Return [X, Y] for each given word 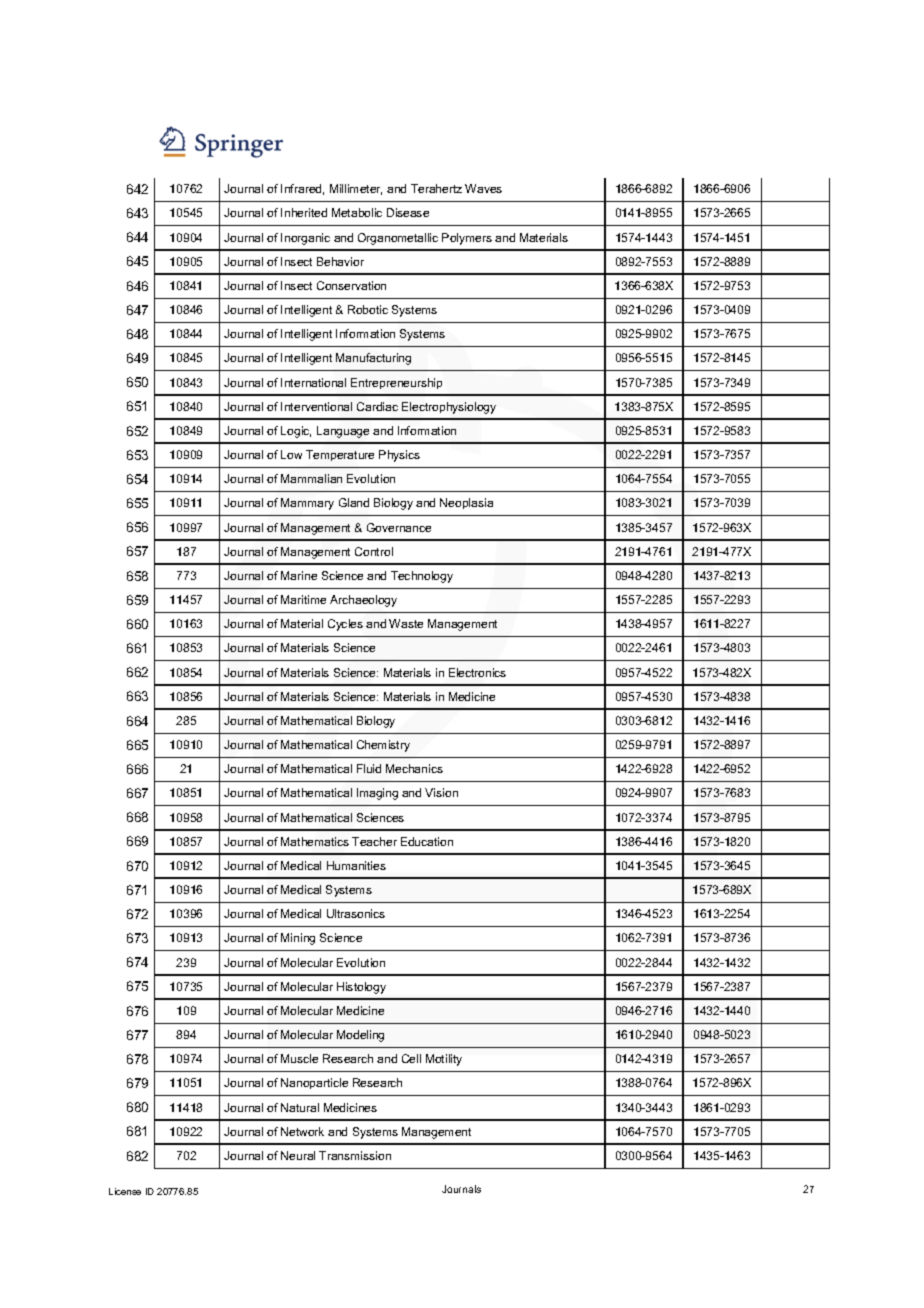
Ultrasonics [356, 913]
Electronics [477, 672]
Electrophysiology [449, 408]
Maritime [303, 599]
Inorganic [305, 239]
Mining [298, 939]
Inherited [304, 212]
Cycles [345, 625]
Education [427, 841]
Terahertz [436, 188]
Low [291, 454]
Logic [296, 432]
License [125, 1191]
